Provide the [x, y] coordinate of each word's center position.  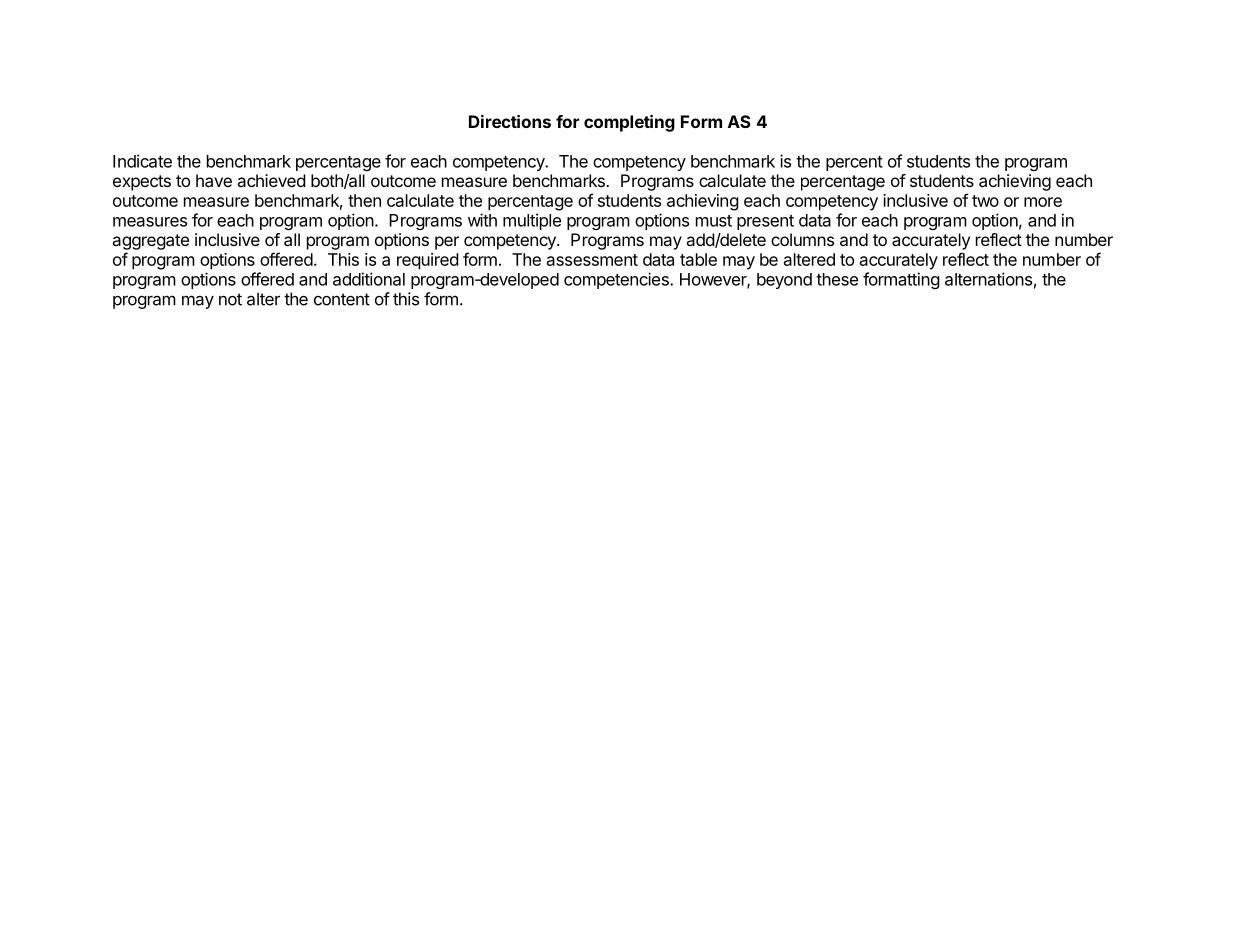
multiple [532, 221]
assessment [592, 260]
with [482, 220]
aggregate [150, 242]
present [765, 222]
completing [629, 123]
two [985, 201]
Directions [510, 121]
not [230, 299]
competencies [617, 280]
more [1043, 202]
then [364, 200]
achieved [271, 180]
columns [802, 239]
